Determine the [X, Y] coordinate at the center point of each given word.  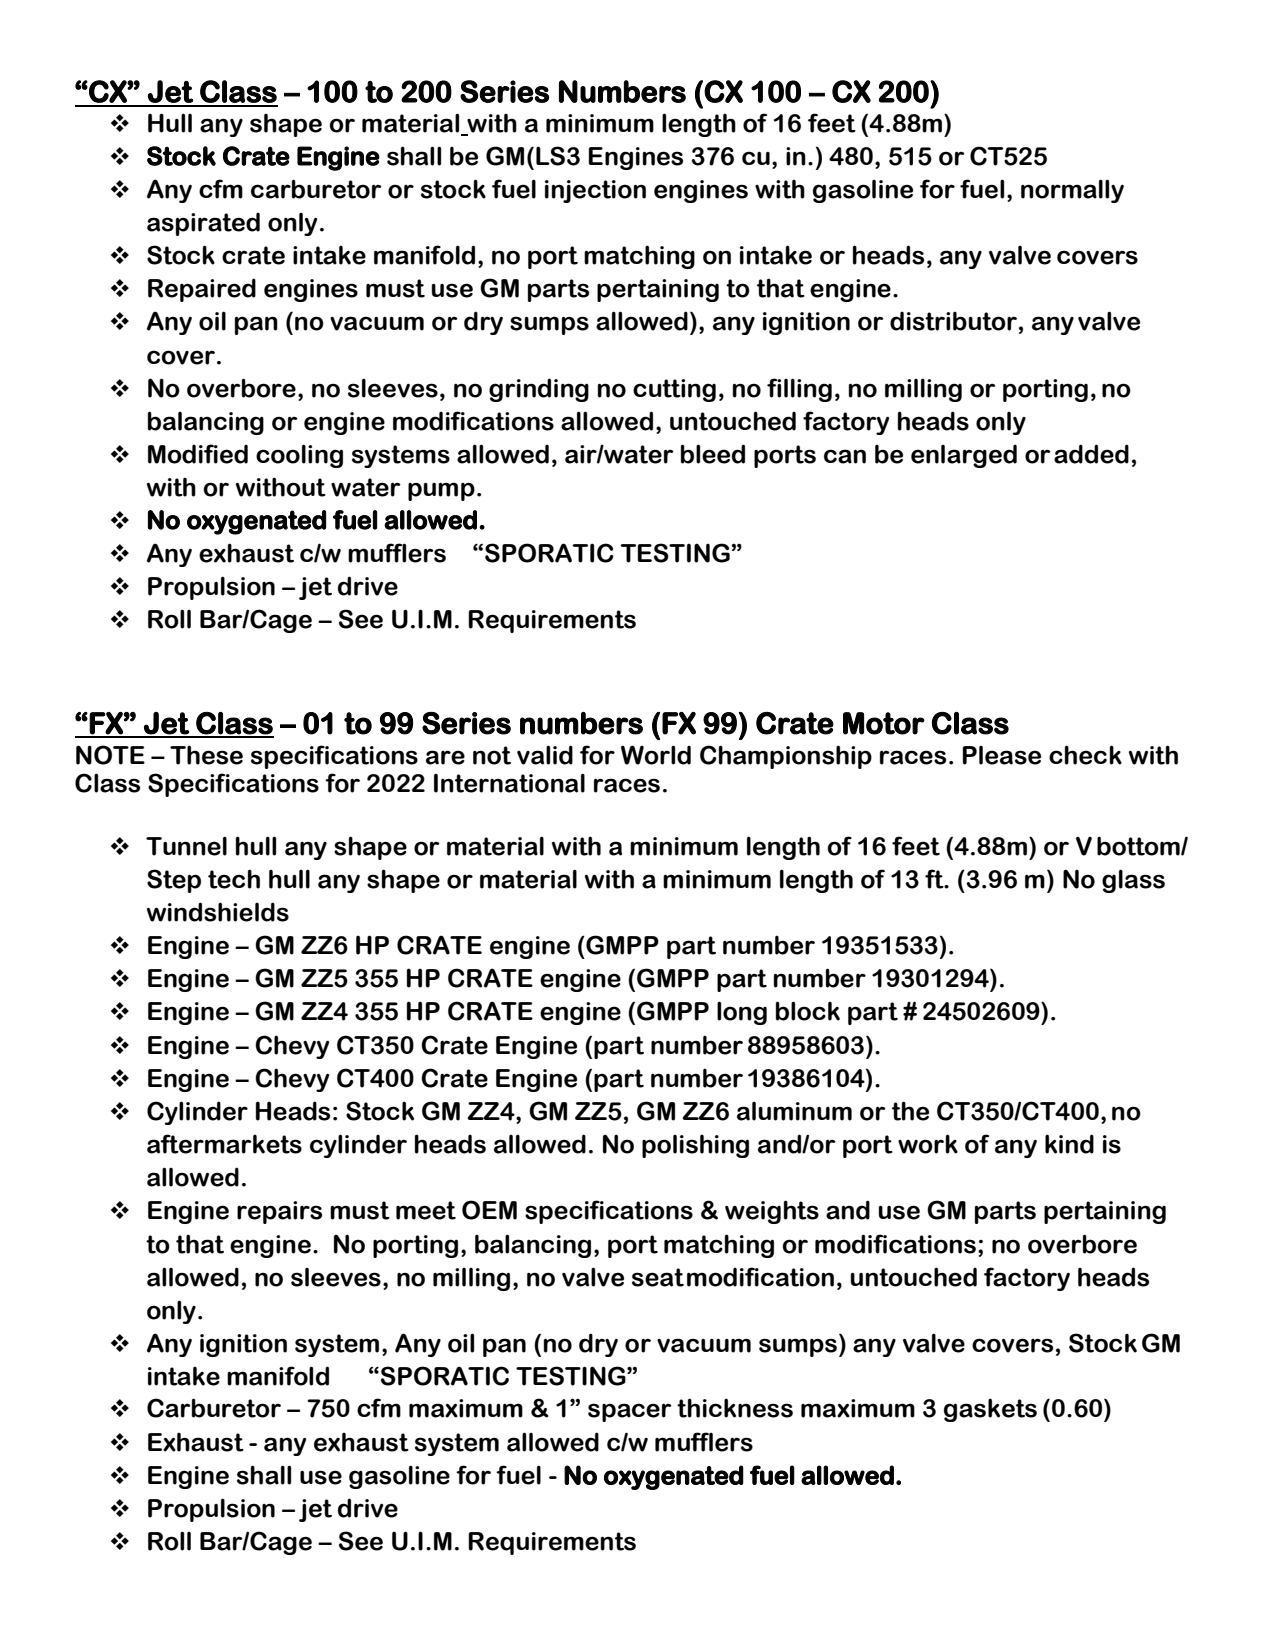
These [206, 755]
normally [1072, 191]
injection [595, 191]
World [656, 755]
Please [1002, 755]
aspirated [203, 224]
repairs [279, 1212]
